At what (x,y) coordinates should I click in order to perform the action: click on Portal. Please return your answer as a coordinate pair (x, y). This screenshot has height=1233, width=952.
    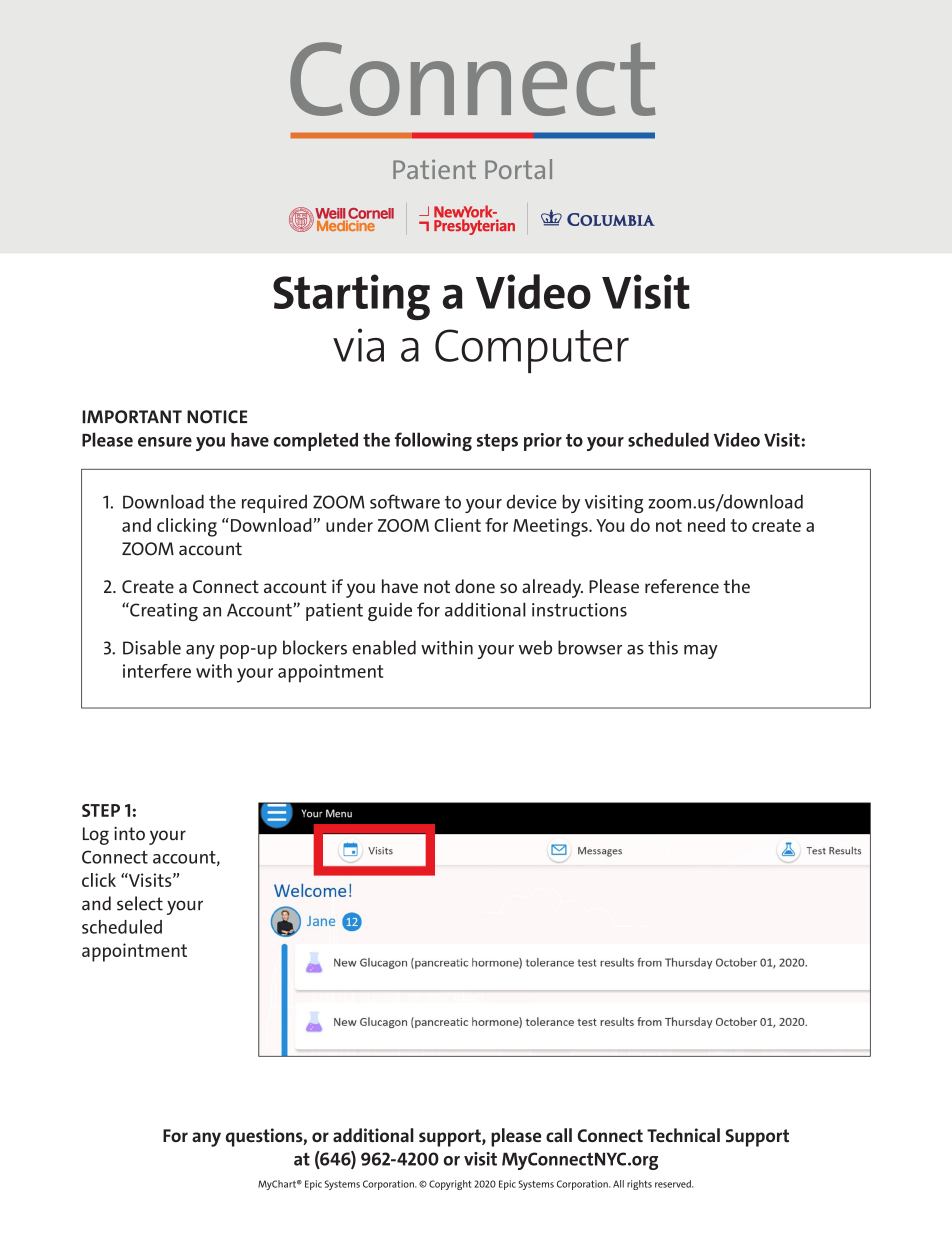
    Looking at the image, I should click on (518, 169).
